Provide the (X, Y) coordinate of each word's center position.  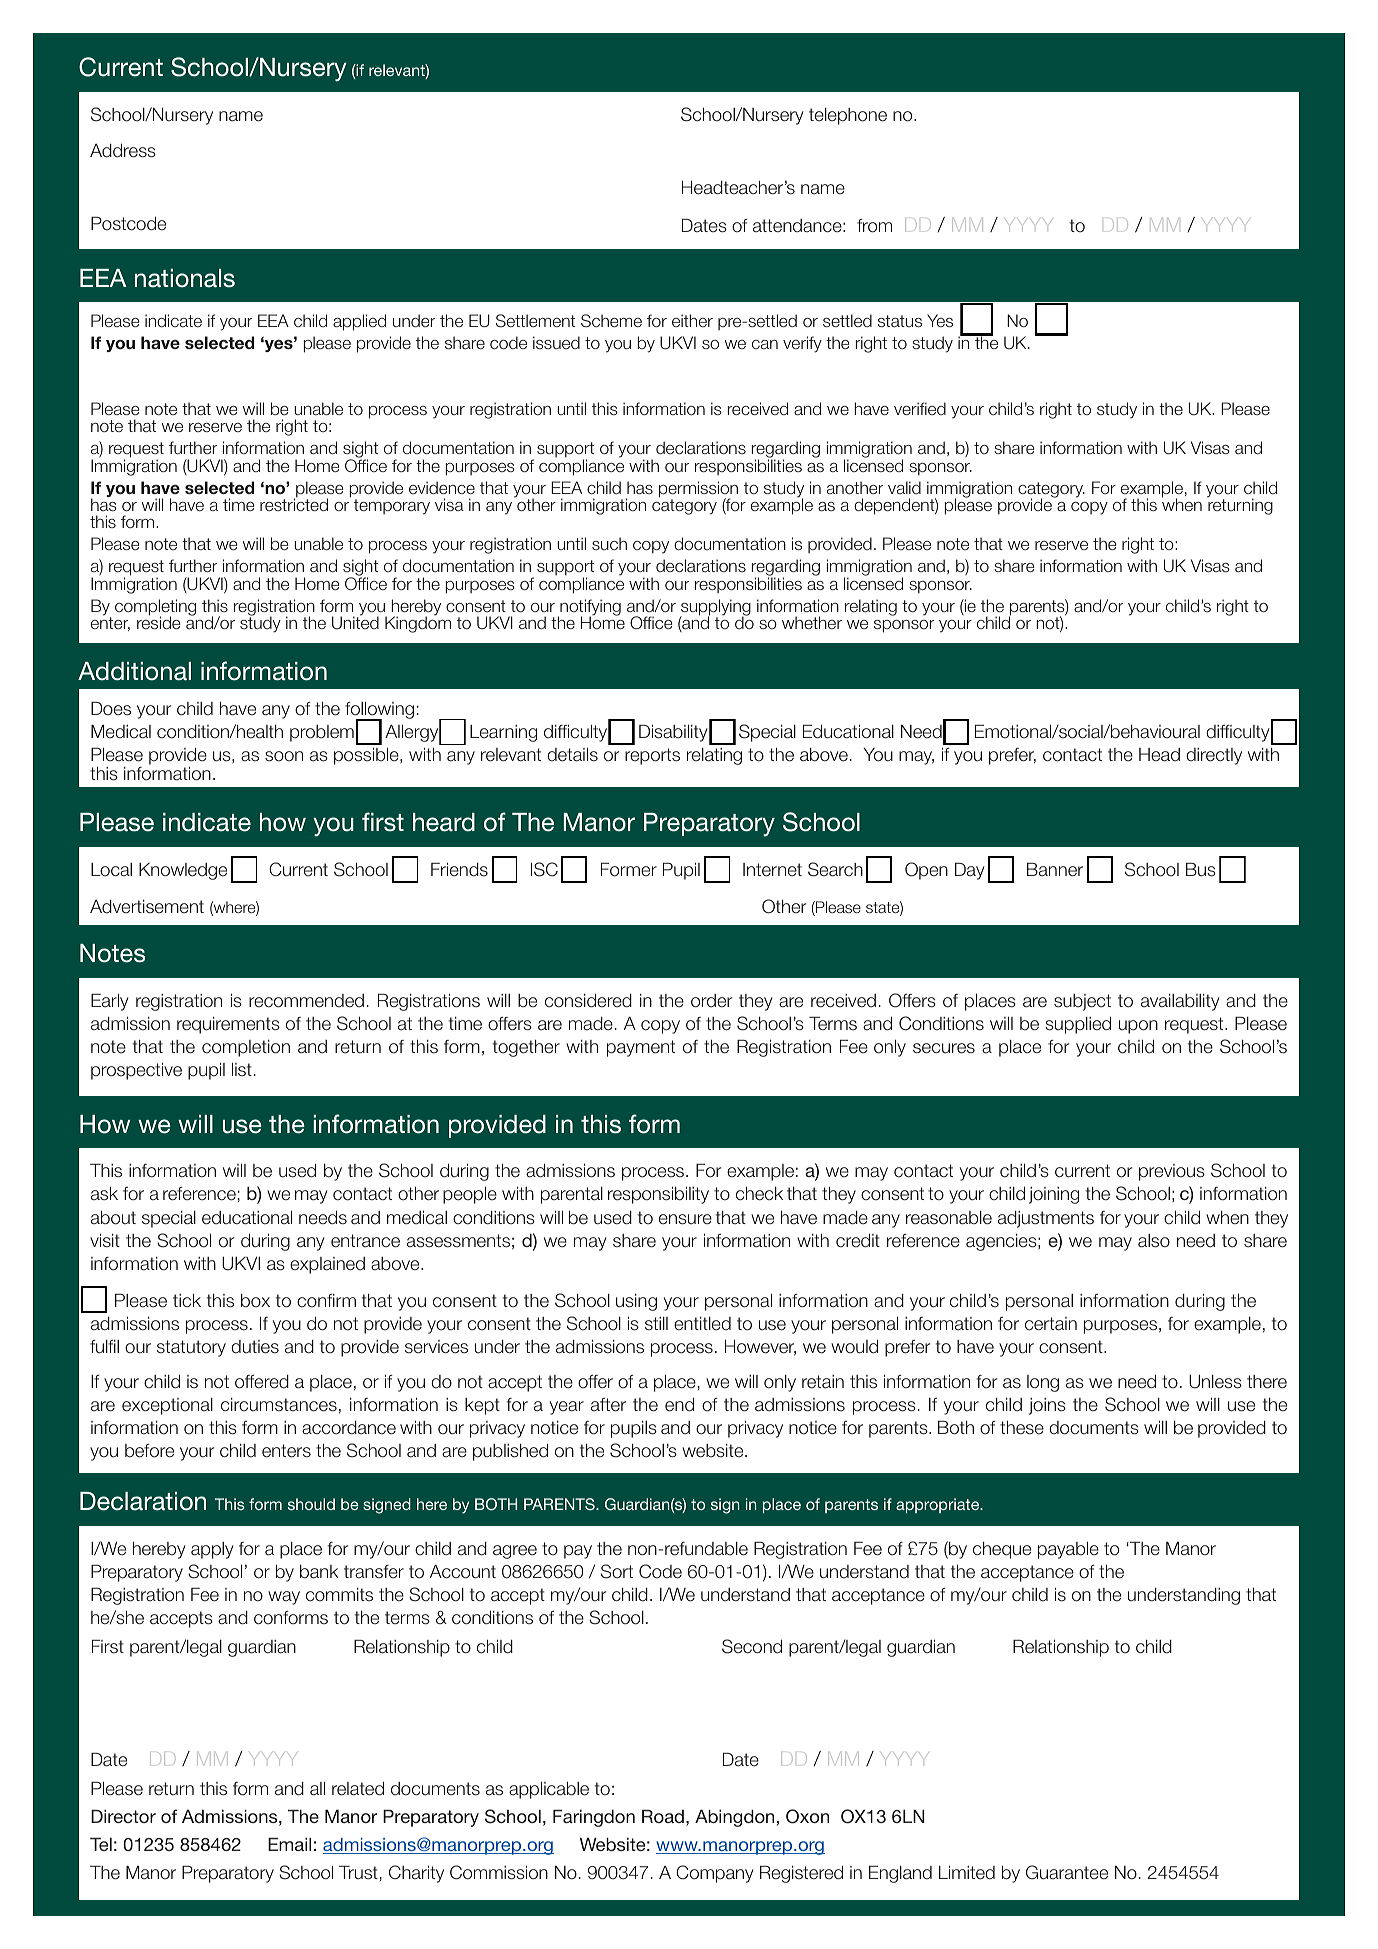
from (874, 226)
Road (663, 1816)
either (692, 320)
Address (123, 151)
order (712, 1001)
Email (289, 1844)
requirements (228, 1025)
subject (1082, 1002)
